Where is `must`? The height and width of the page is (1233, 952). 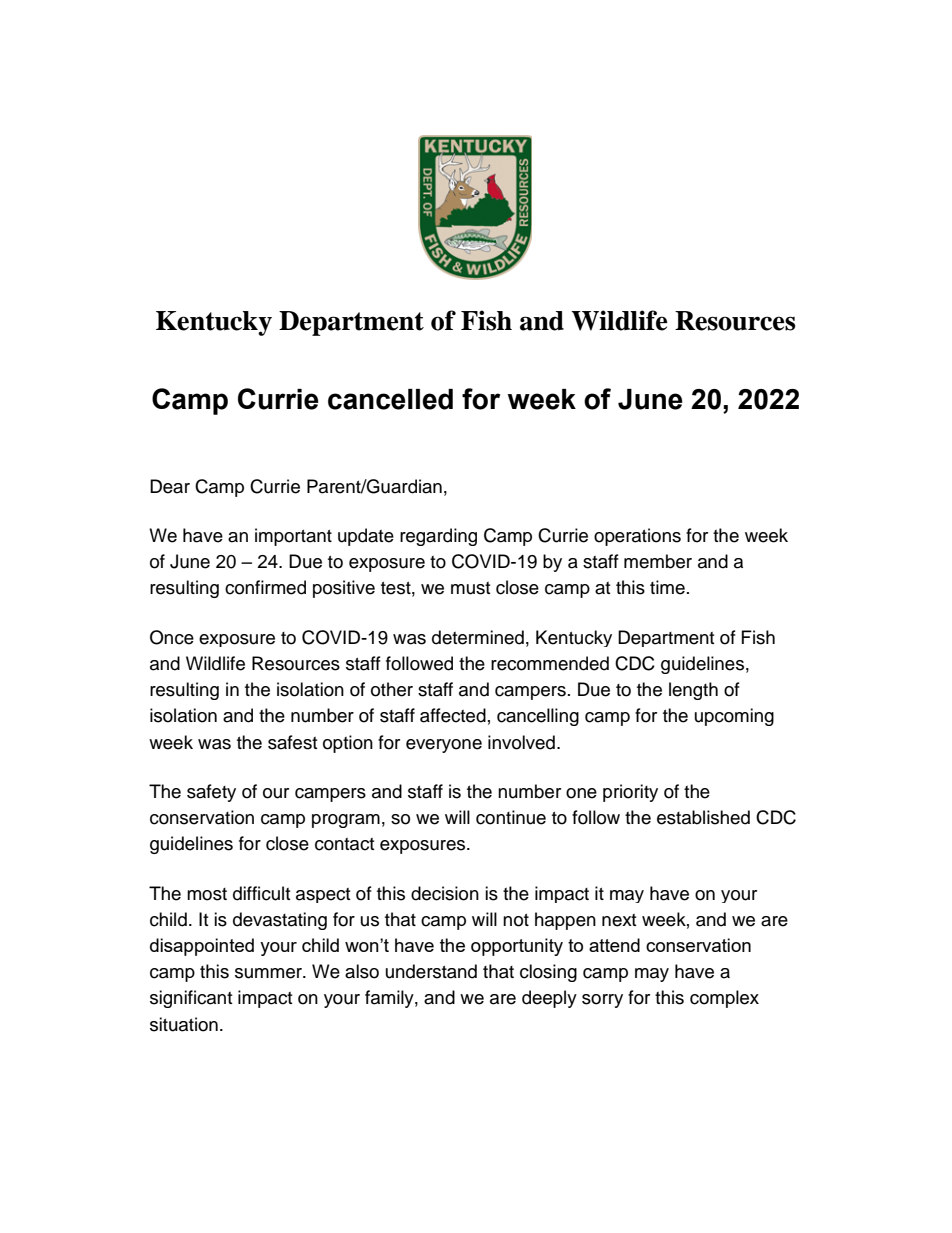 must is located at coordinates (470, 588).
